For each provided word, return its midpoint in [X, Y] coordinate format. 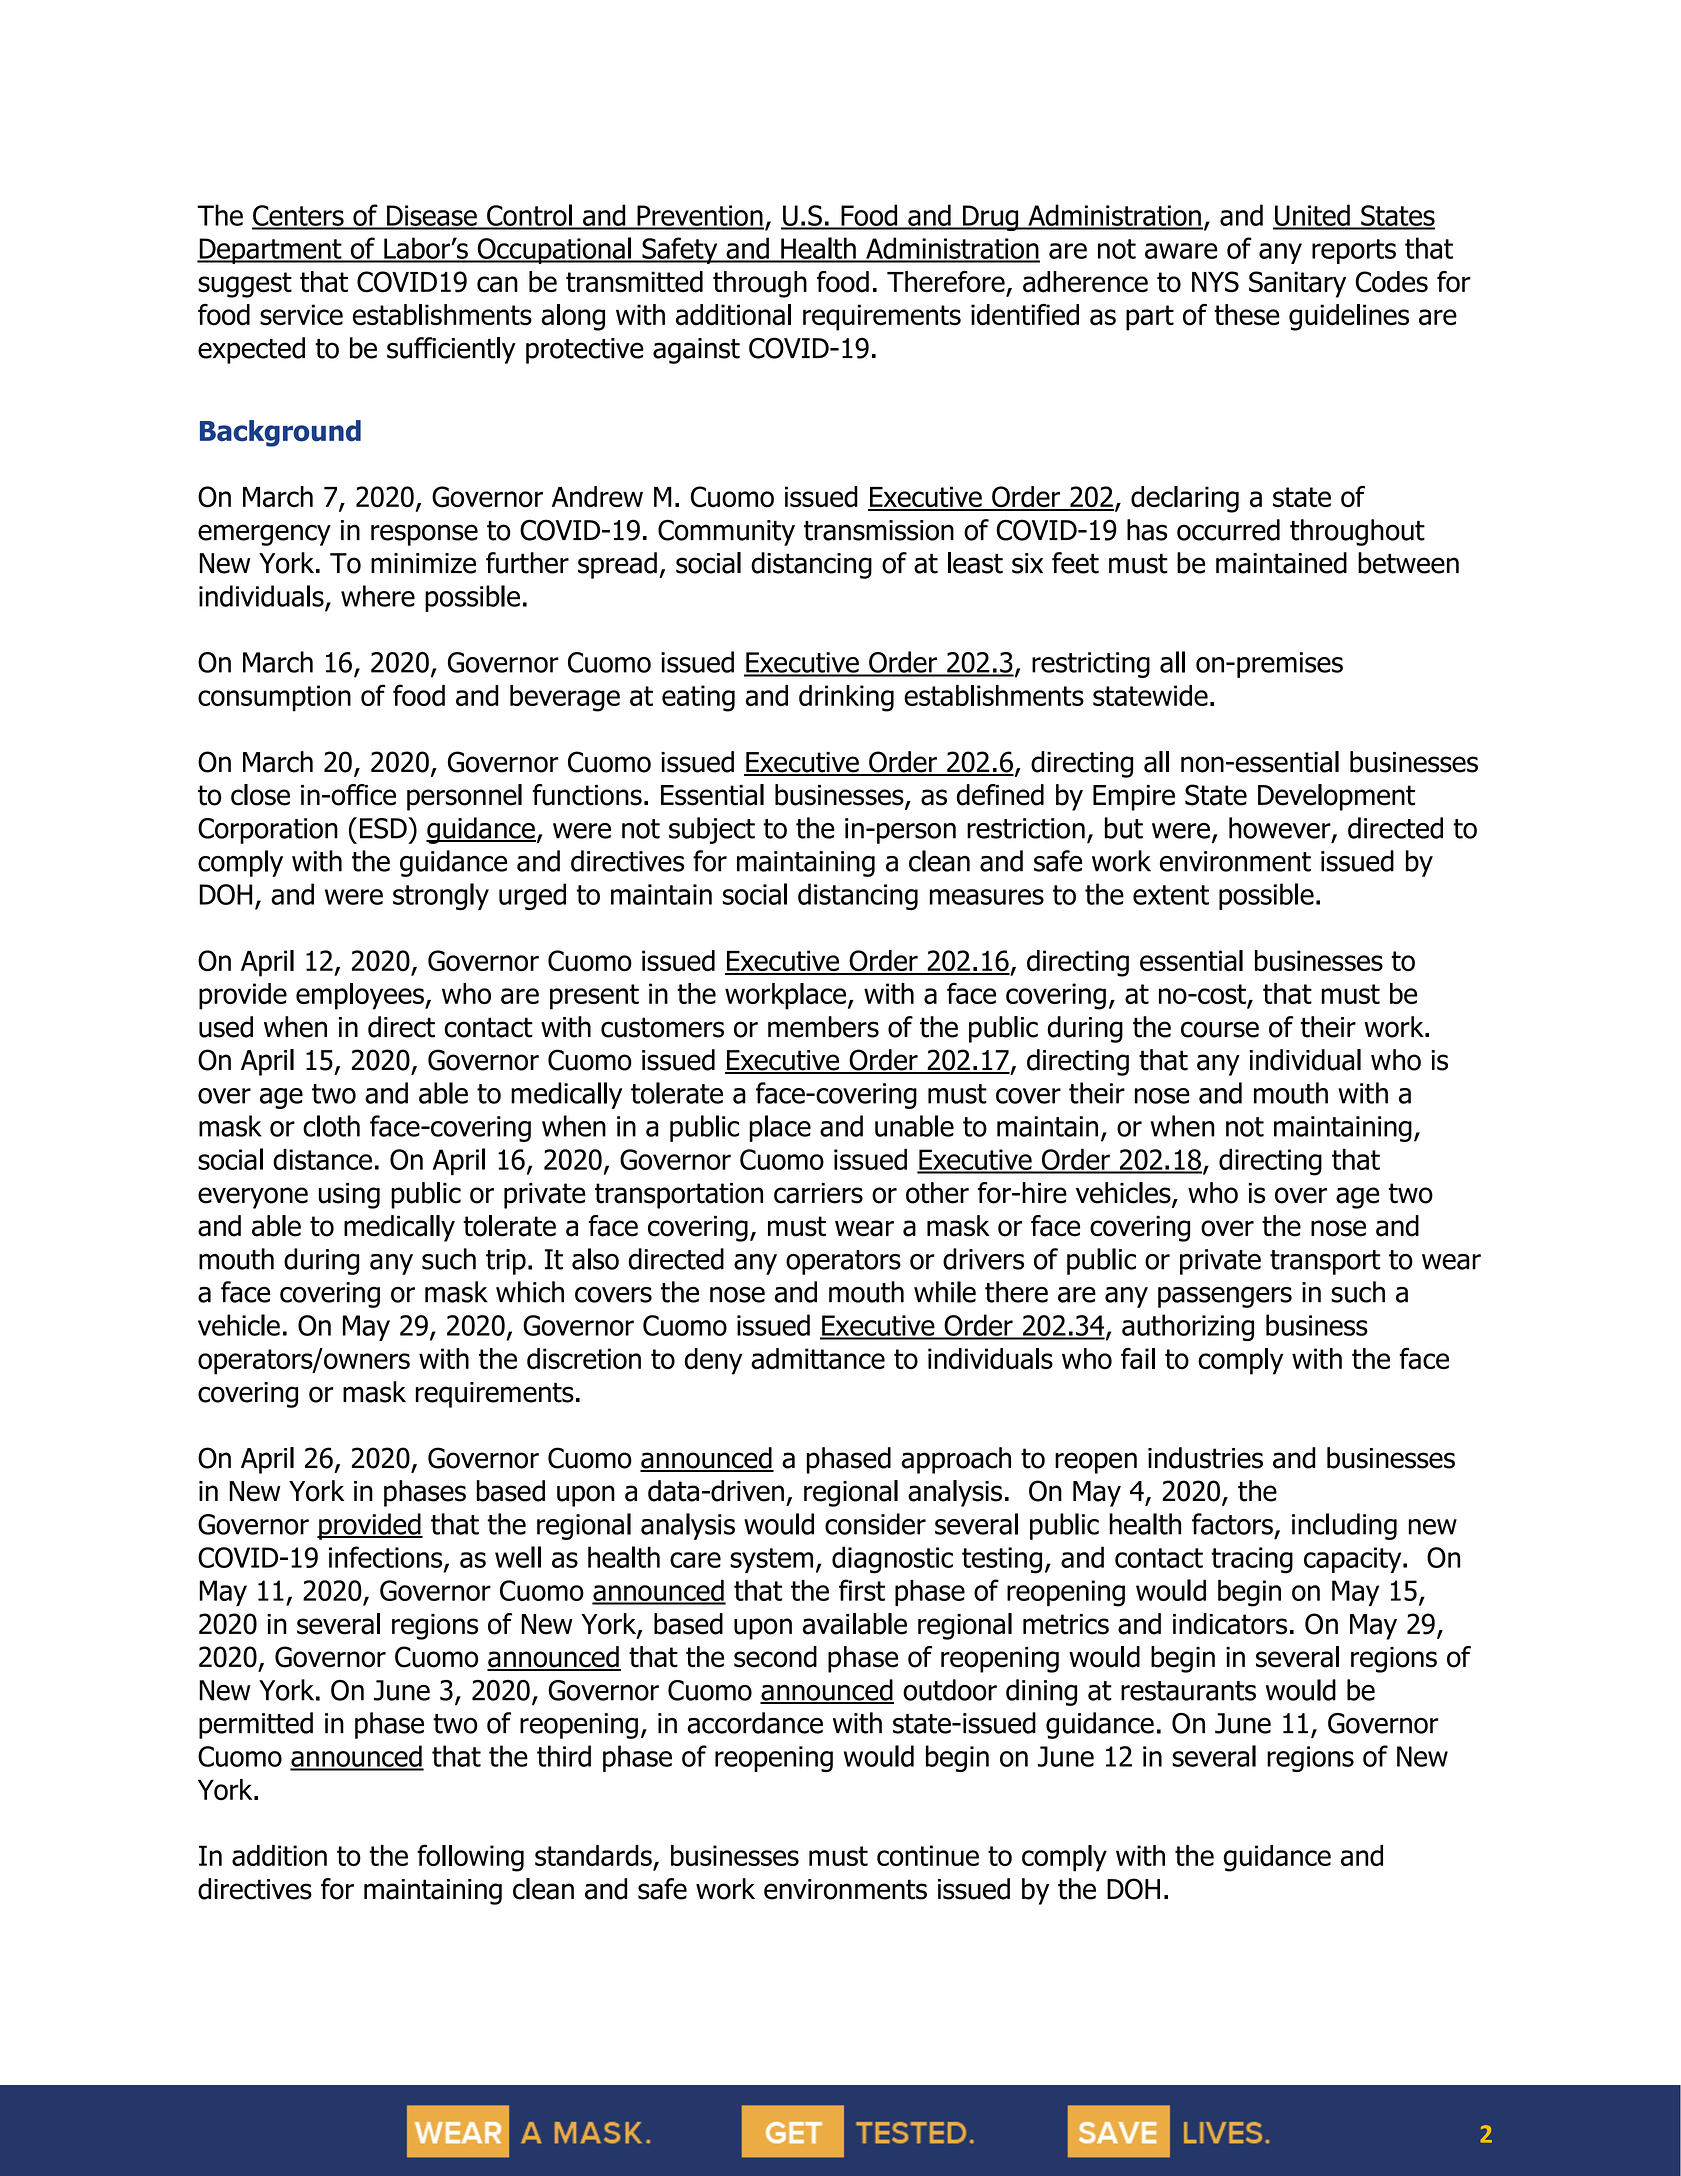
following [470, 1858]
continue [928, 1855]
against [696, 351]
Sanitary [1297, 284]
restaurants [1188, 1691]
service [301, 315]
